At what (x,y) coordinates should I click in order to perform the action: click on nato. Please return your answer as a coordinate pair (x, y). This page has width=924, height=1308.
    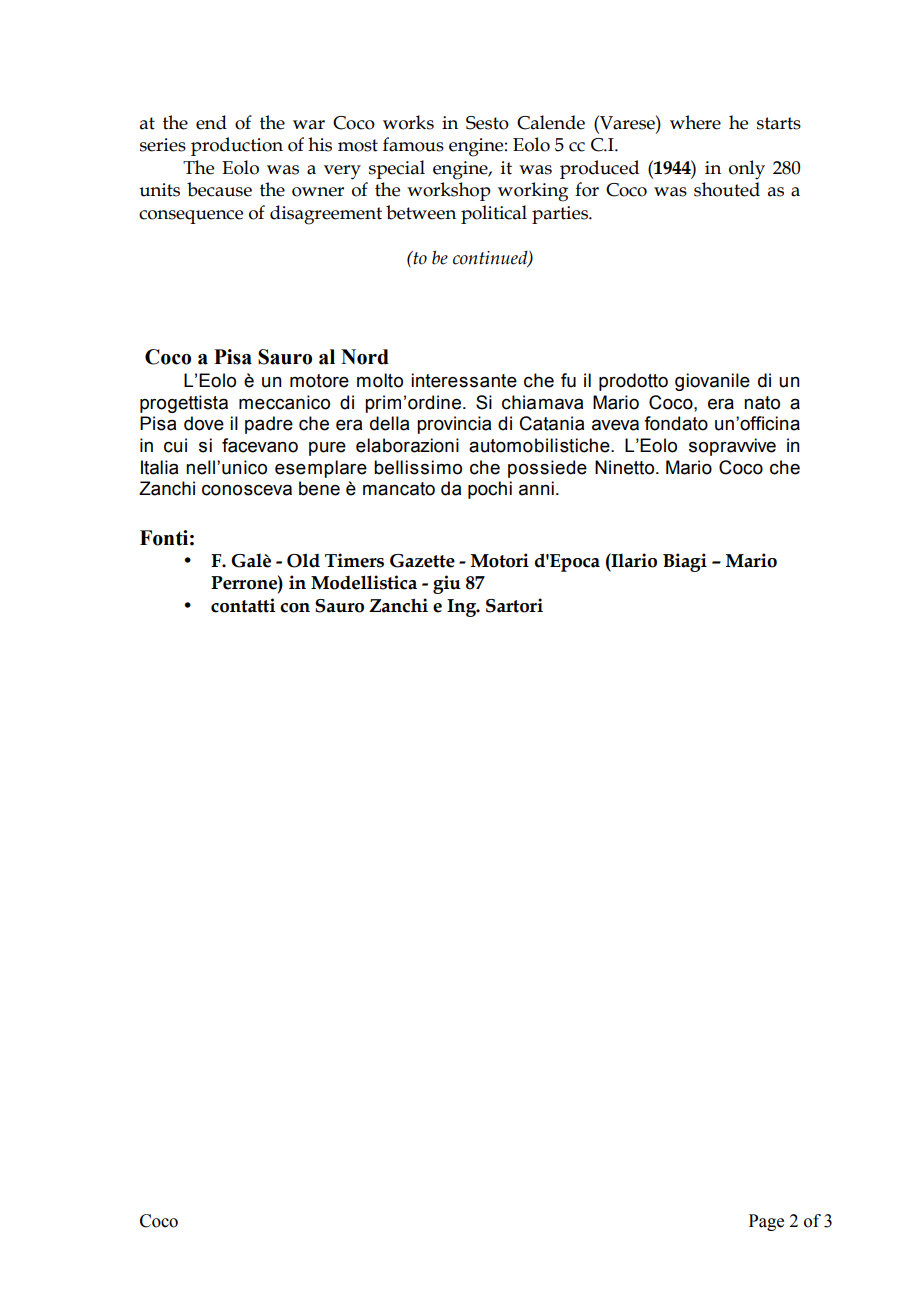
    Looking at the image, I should click on (762, 403).
